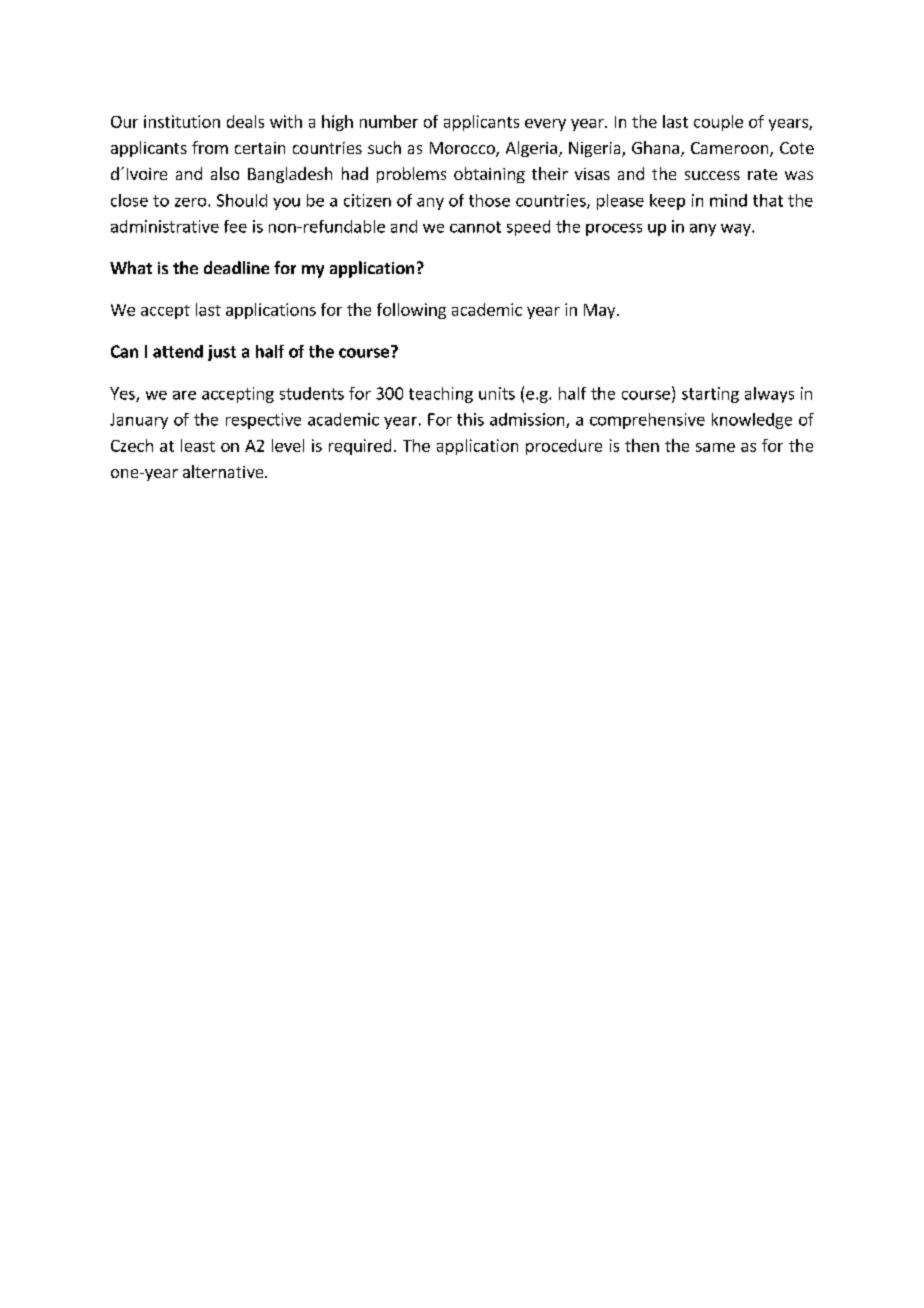  What do you see at coordinates (178, 351) in the page?
I see `attend` at bounding box center [178, 351].
